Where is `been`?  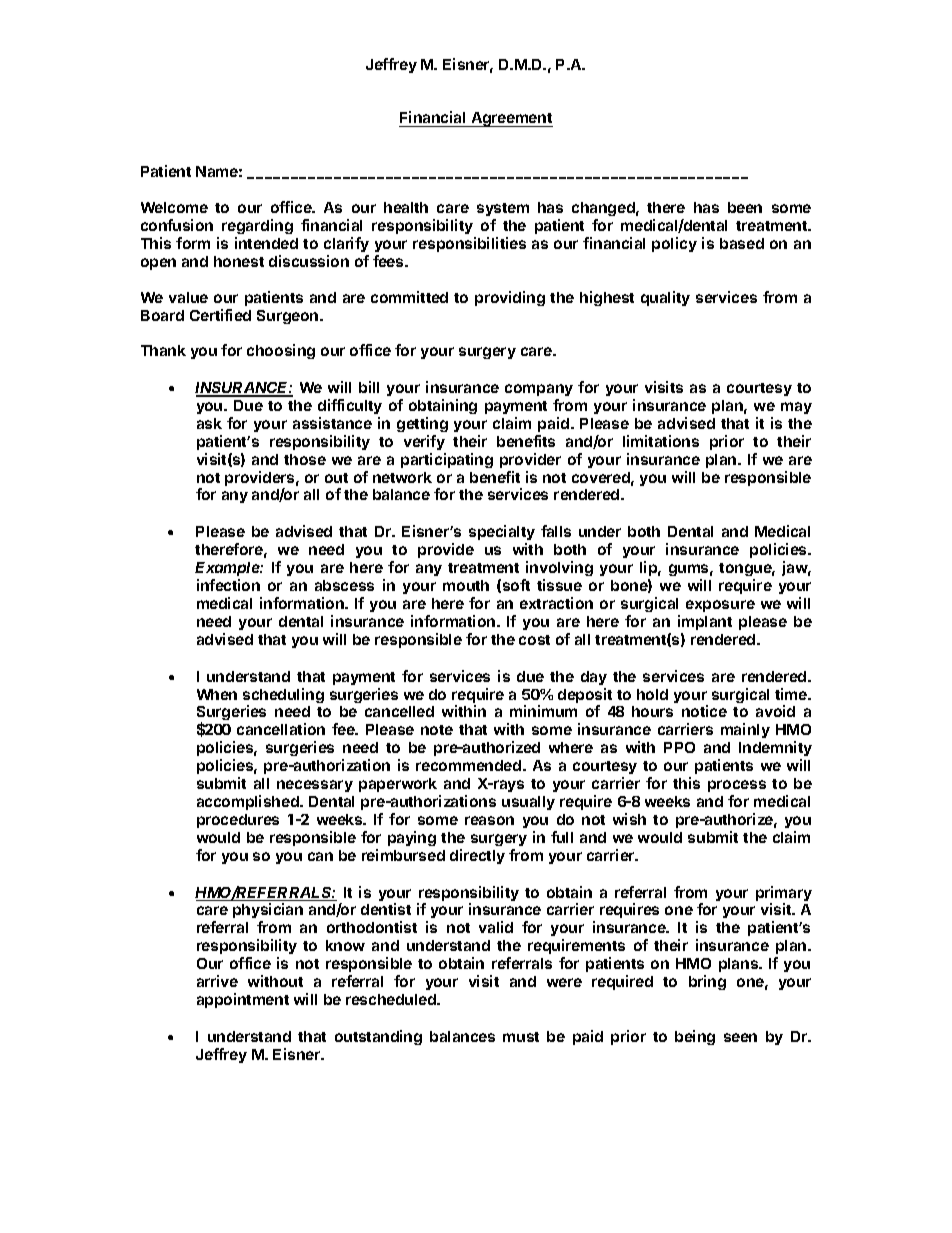
been is located at coordinates (745, 207).
